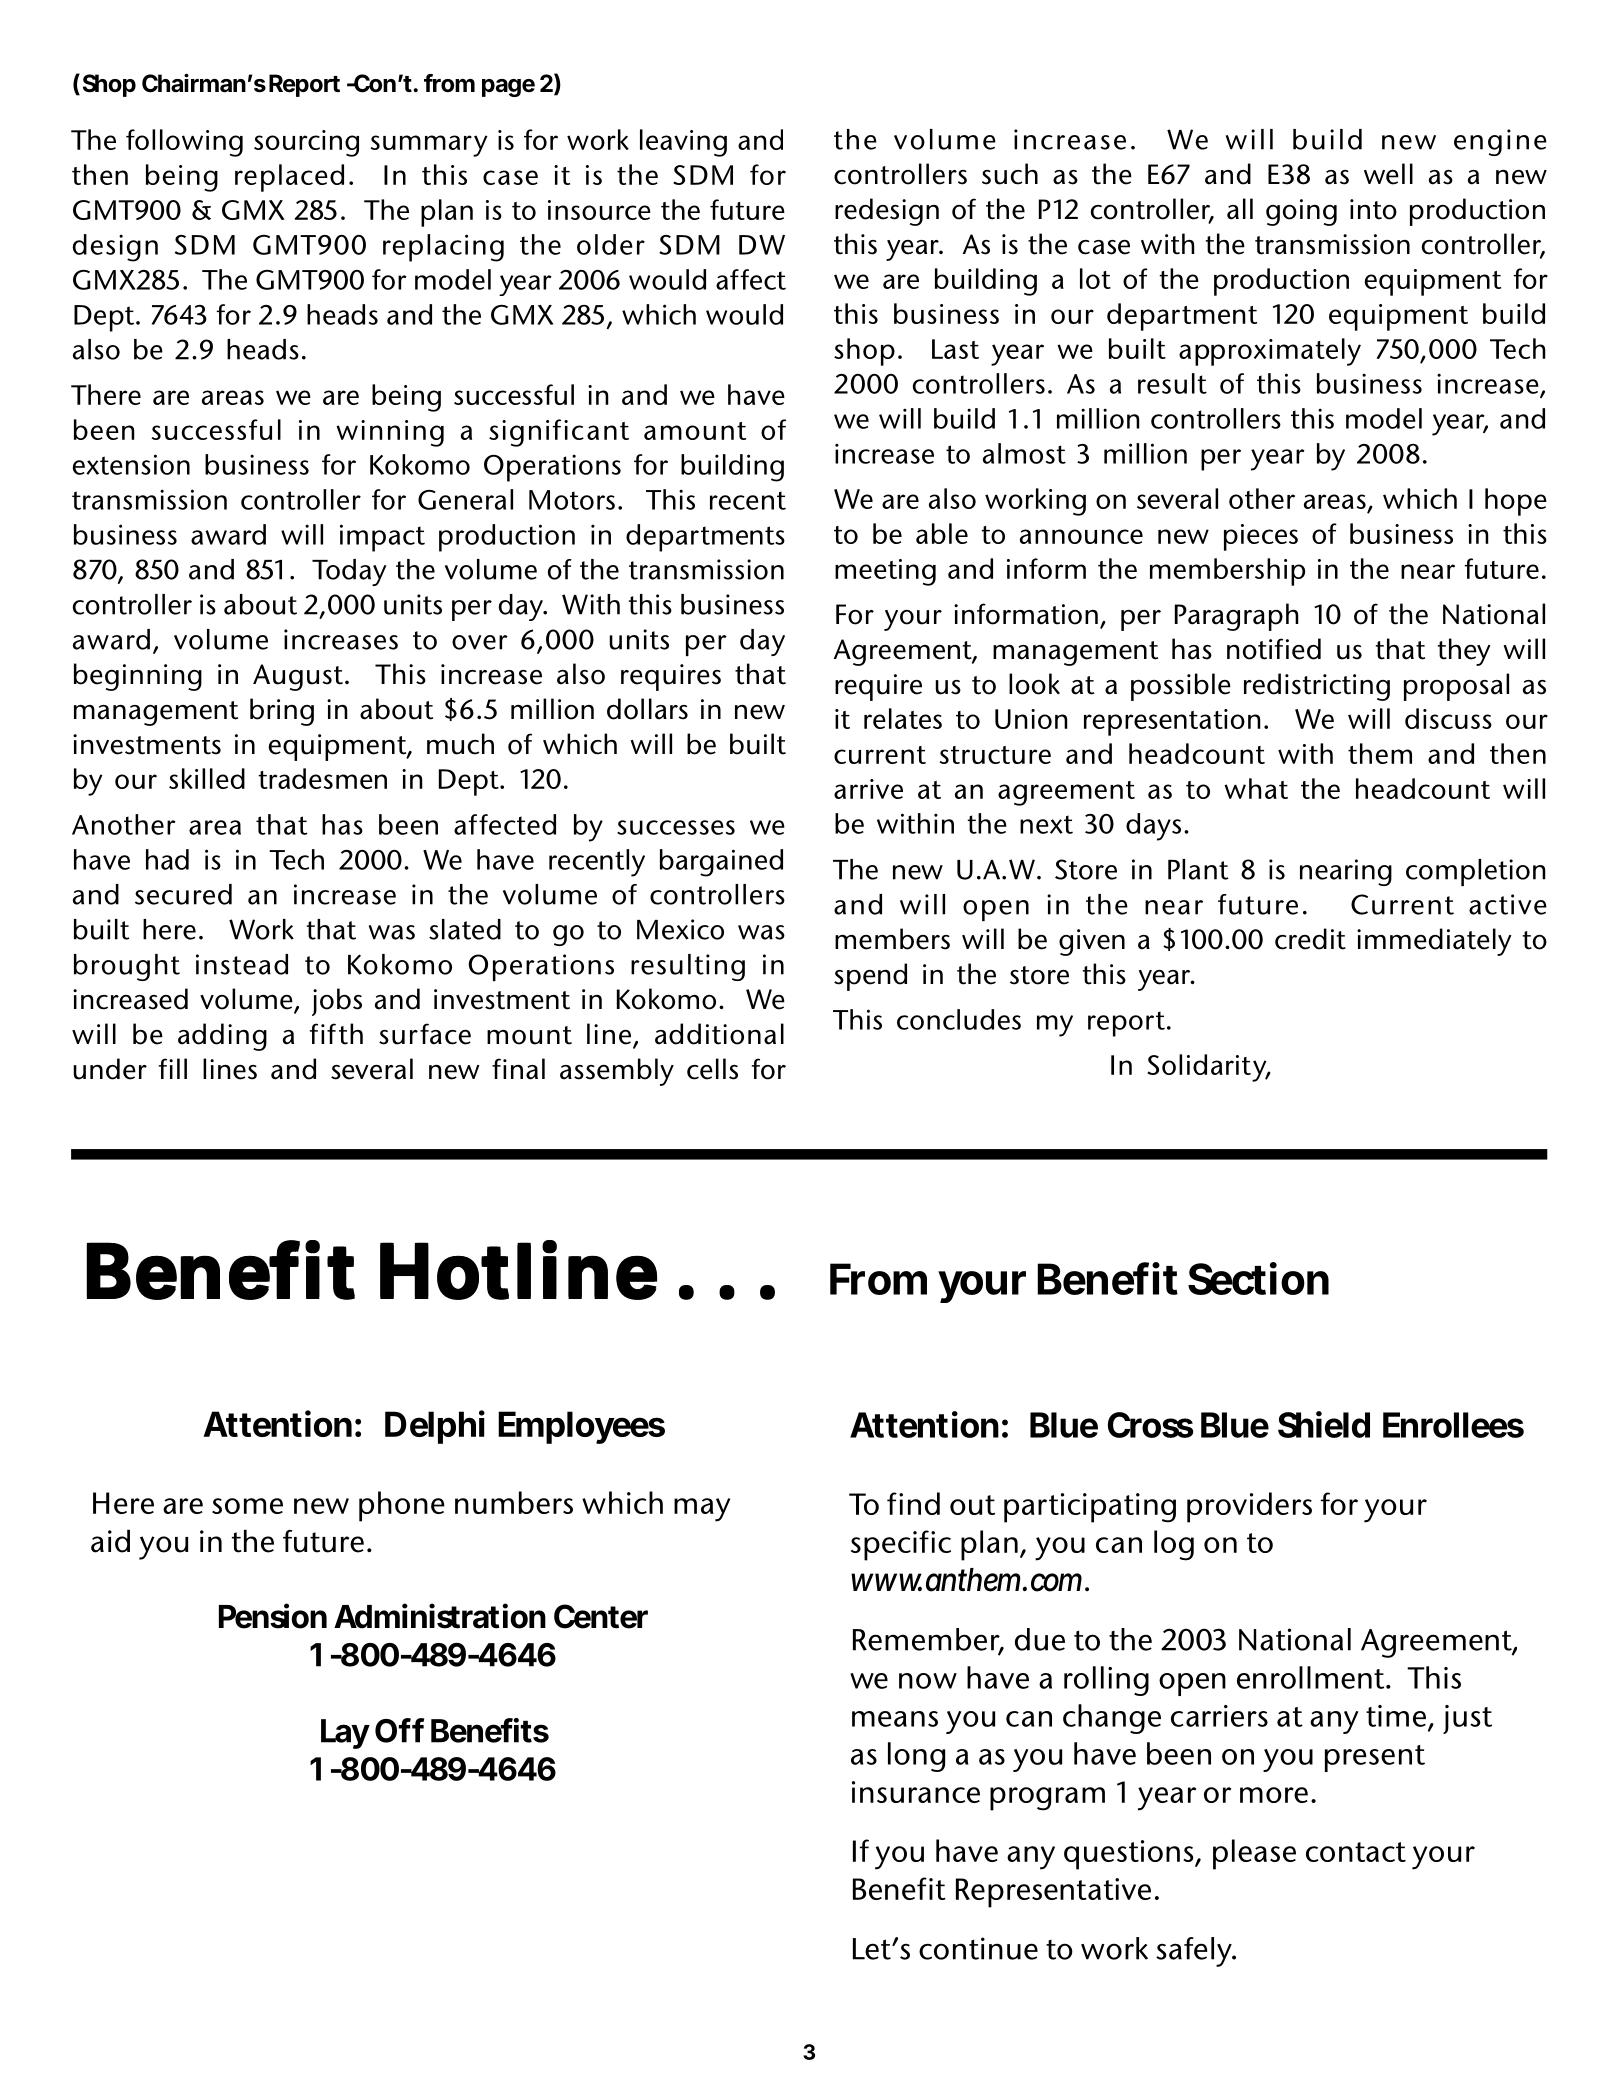 The width and height of the image is (1619, 2095). I want to click on fifth, so click(336, 1034).
